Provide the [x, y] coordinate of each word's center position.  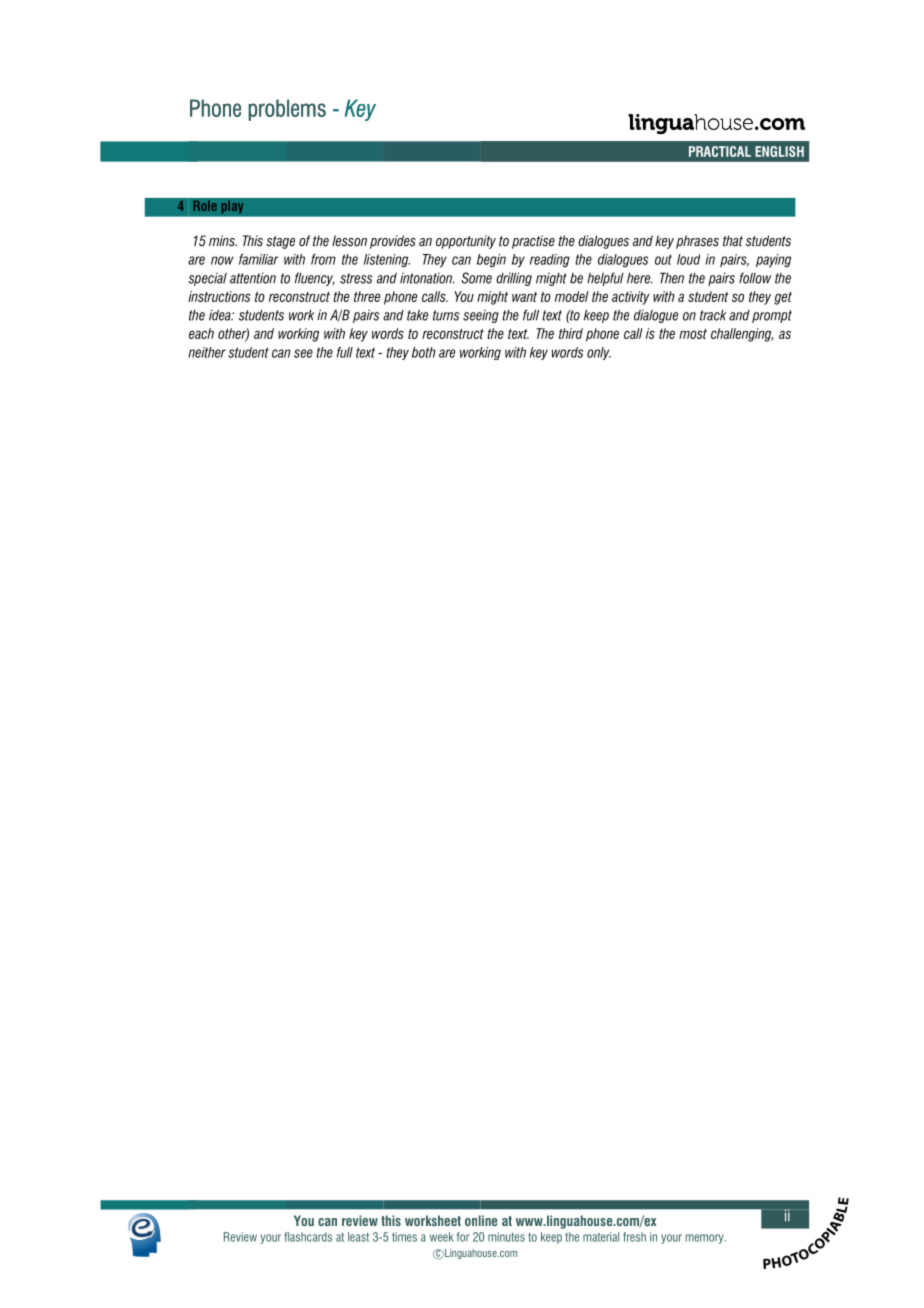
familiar [258, 259]
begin [491, 261]
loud [688, 259]
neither [207, 352]
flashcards [308, 1237]
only [599, 353]
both [424, 352]
